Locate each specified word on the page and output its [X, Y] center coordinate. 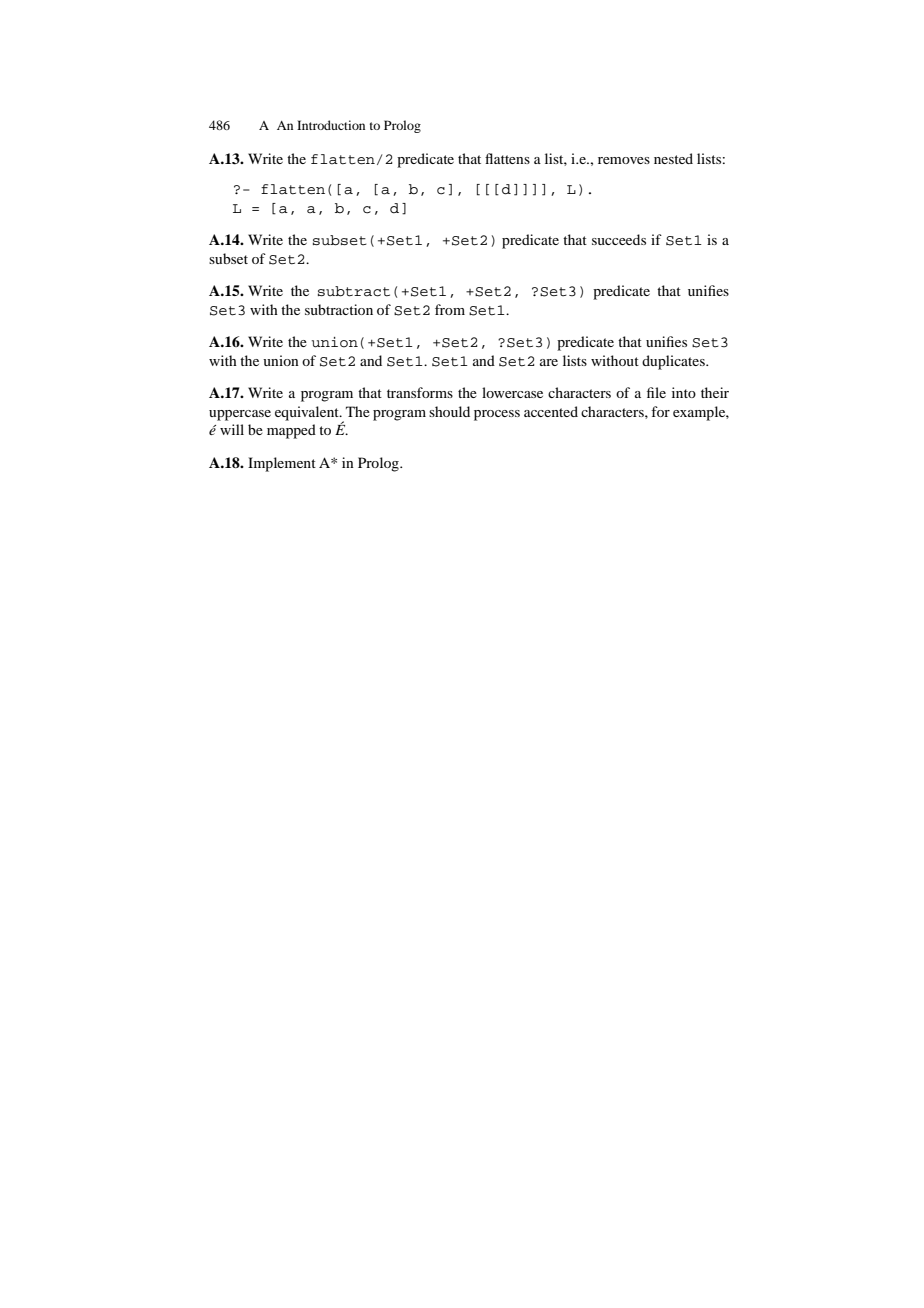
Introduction [331, 125]
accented [551, 411]
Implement [282, 464]
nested [673, 158]
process [497, 415]
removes [624, 160]
